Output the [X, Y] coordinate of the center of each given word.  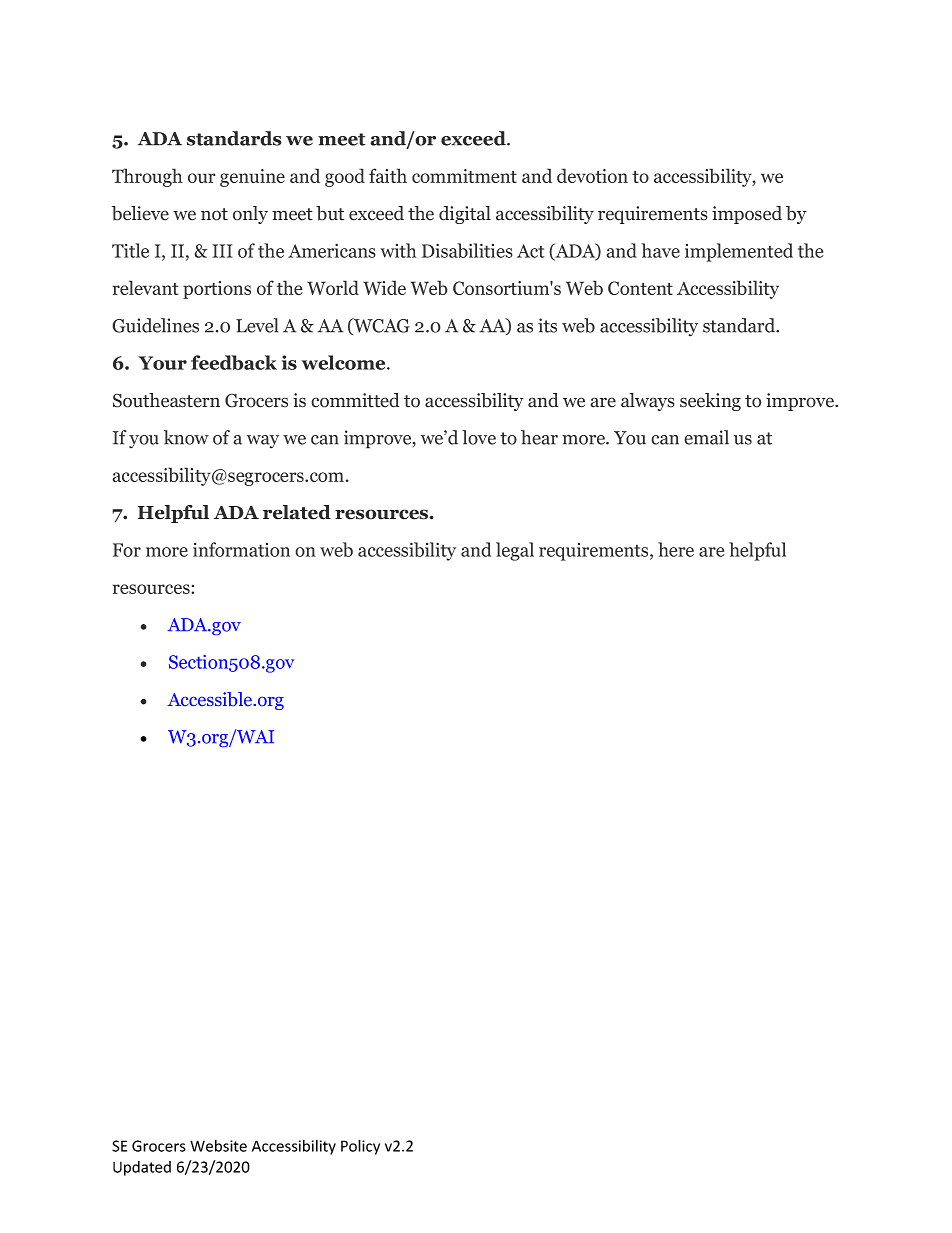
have [660, 250]
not [214, 214]
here [676, 549]
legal [515, 551]
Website [218, 1146]
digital [465, 215]
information [241, 549]
